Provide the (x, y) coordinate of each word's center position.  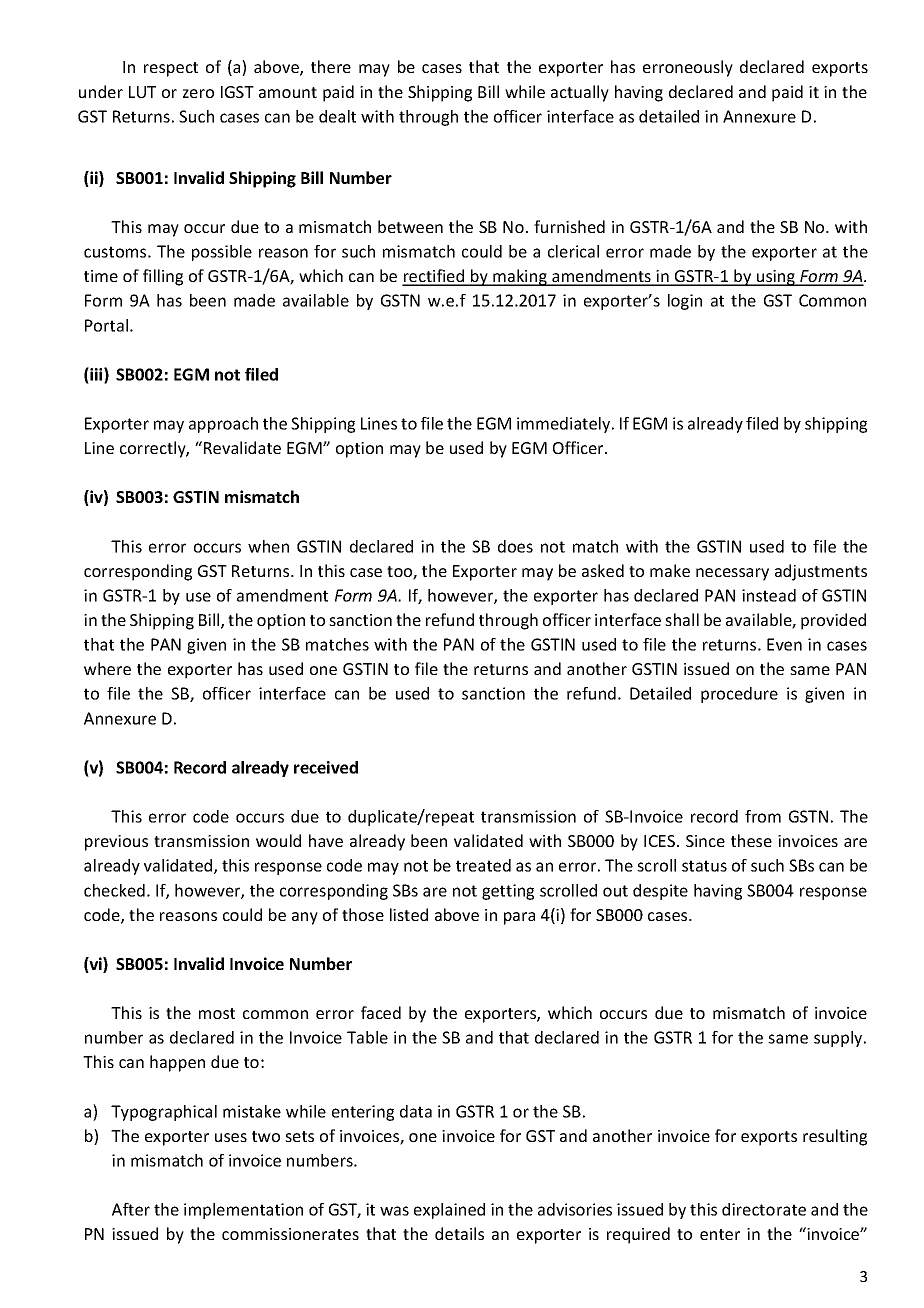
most (217, 1013)
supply (839, 1039)
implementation (243, 1211)
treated (483, 865)
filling (163, 277)
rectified (434, 277)
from (763, 816)
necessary (732, 574)
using (776, 278)
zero (198, 93)
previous (116, 843)
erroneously (688, 68)
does (515, 546)
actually (580, 93)
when (268, 546)
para (519, 918)
